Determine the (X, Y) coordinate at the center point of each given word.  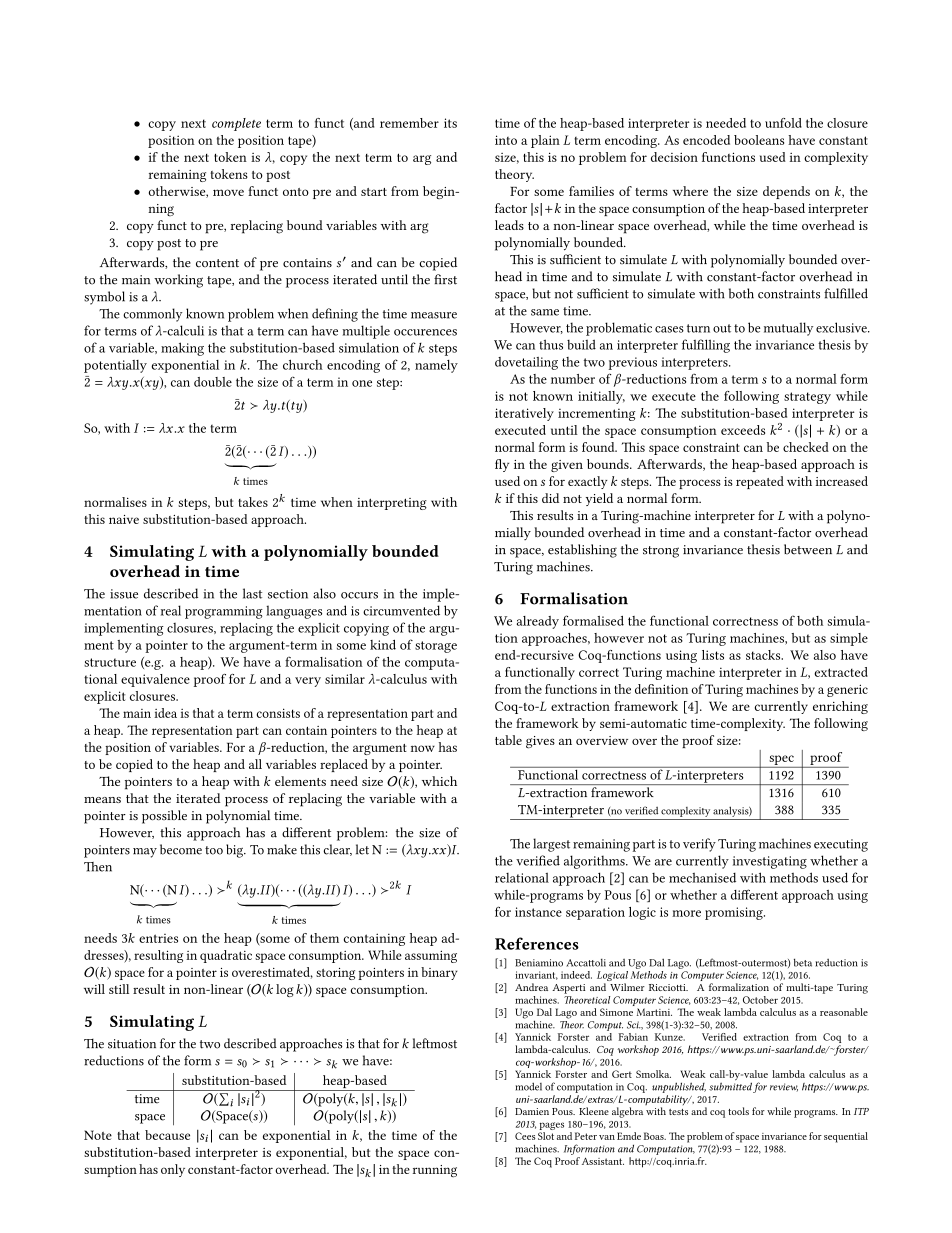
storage (436, 647)
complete (236, 124)
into (506, 140)
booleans (759, 140)
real (171, 610)
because (167, 1135)
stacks (764, 655)
